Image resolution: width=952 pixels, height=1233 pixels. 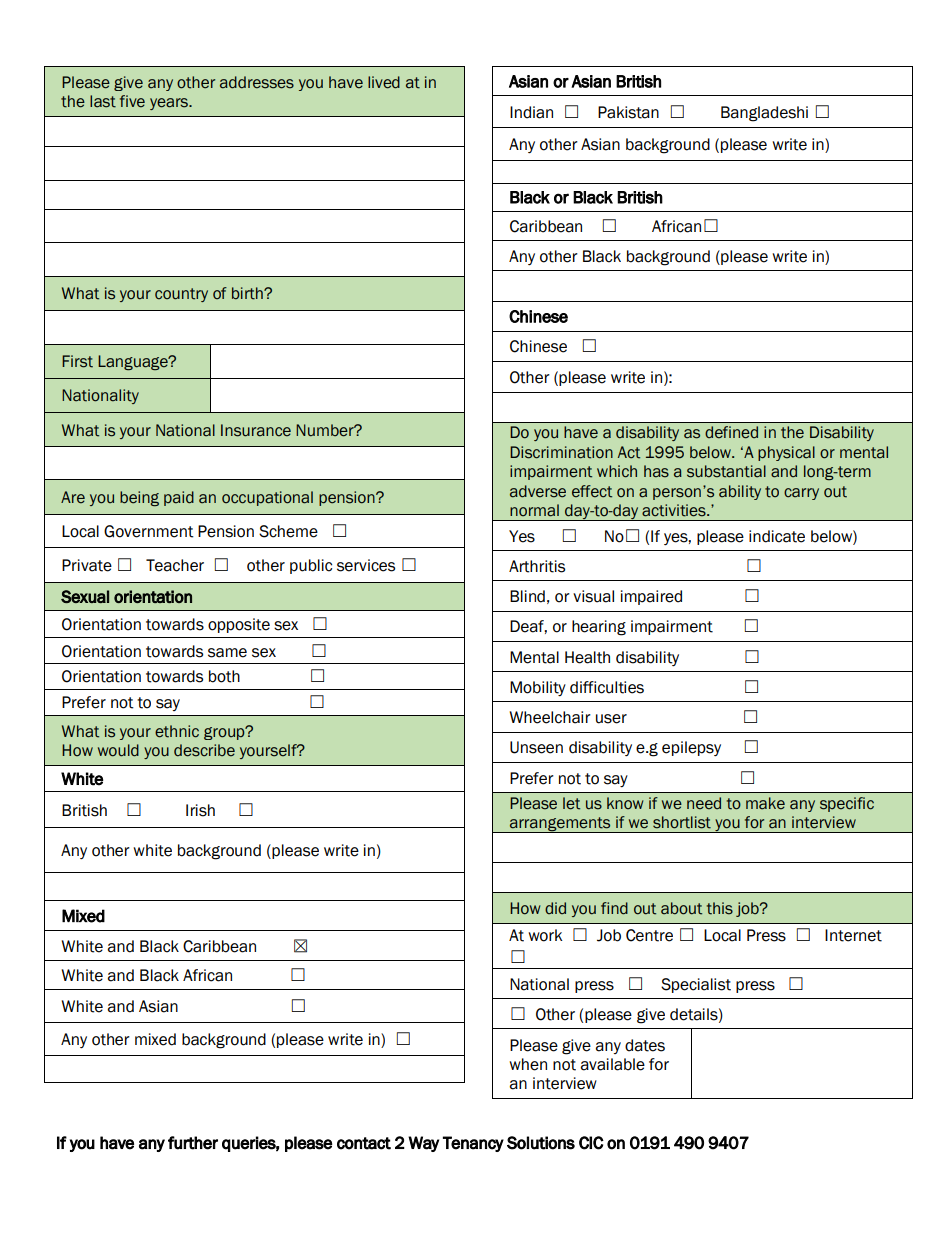 What do you see at coordinates (170, 104) in the document?
I see `years` at bounding box center [170, 104].
